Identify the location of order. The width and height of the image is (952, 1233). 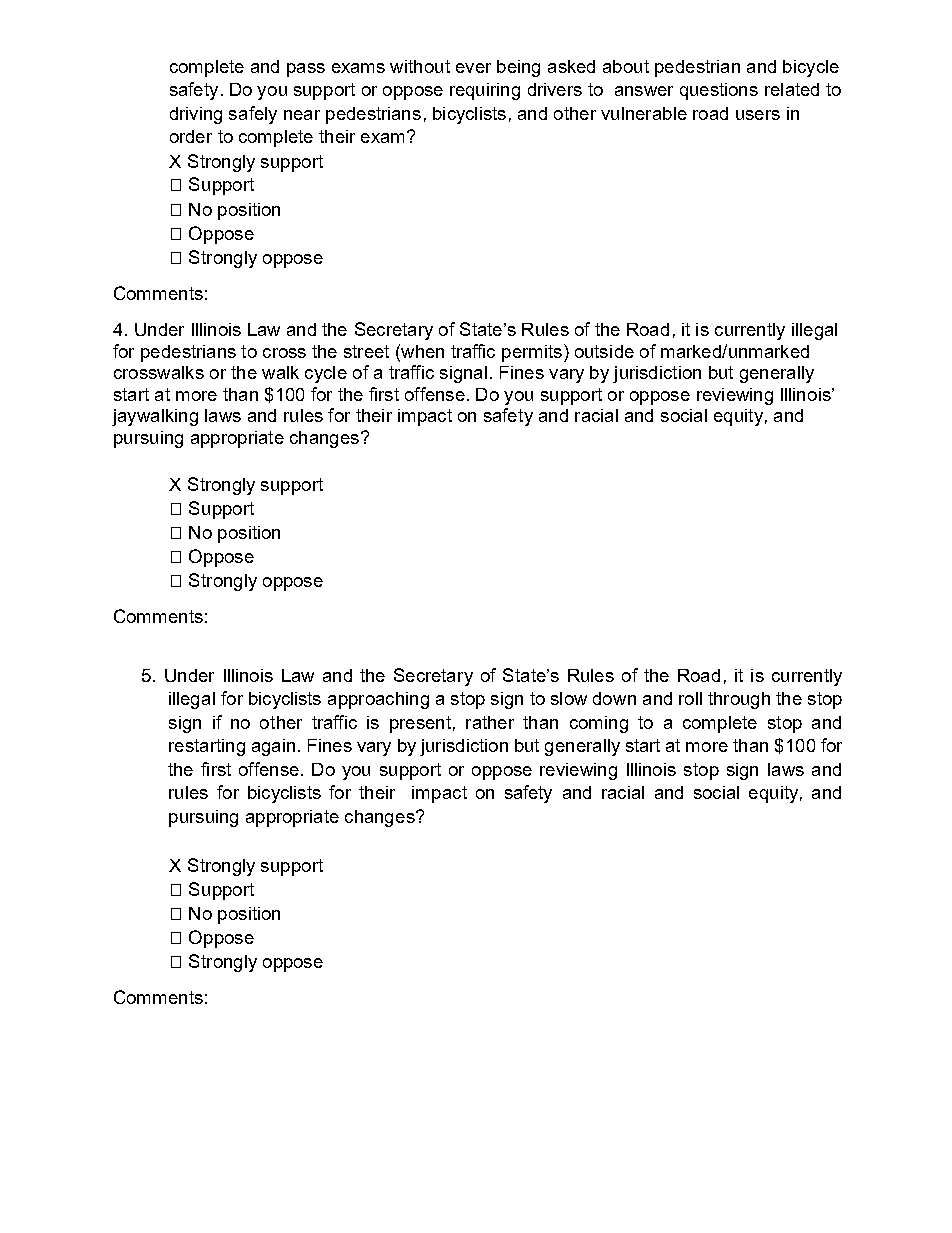
(191, 136).
